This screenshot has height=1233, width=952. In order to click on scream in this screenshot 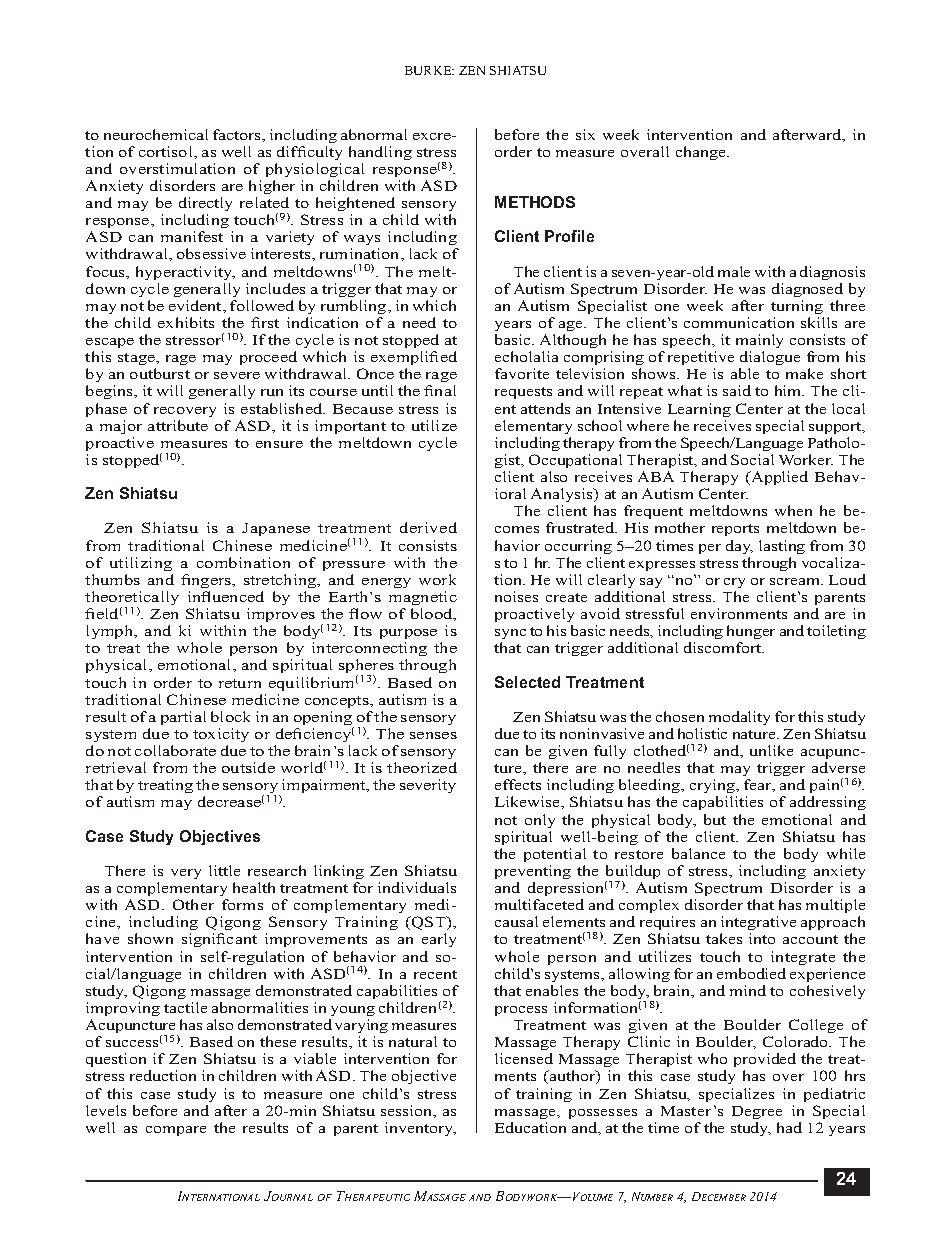, I will do `click(796, 581)`.
